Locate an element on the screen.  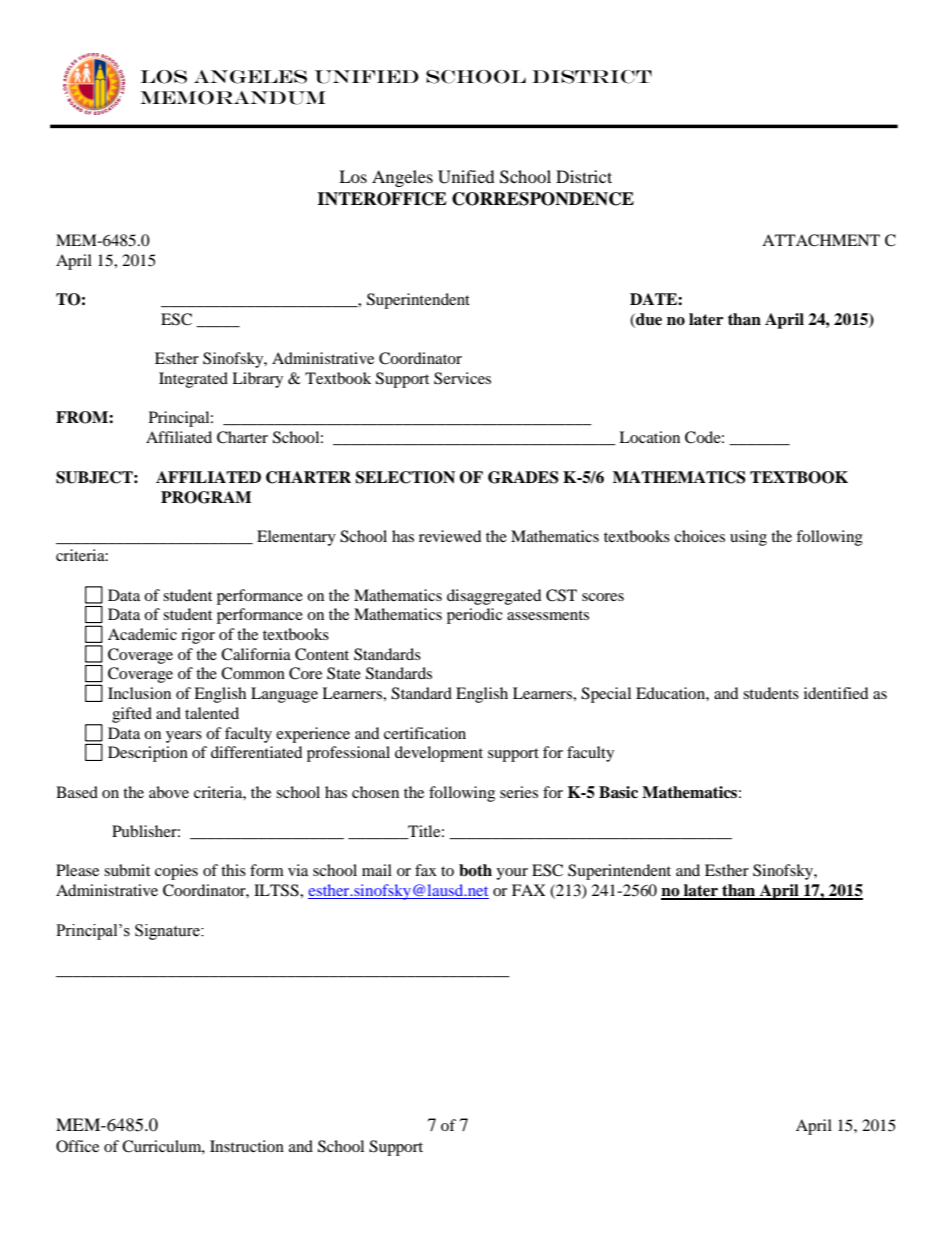
Instruction is located at coordinates (247, 1146).
